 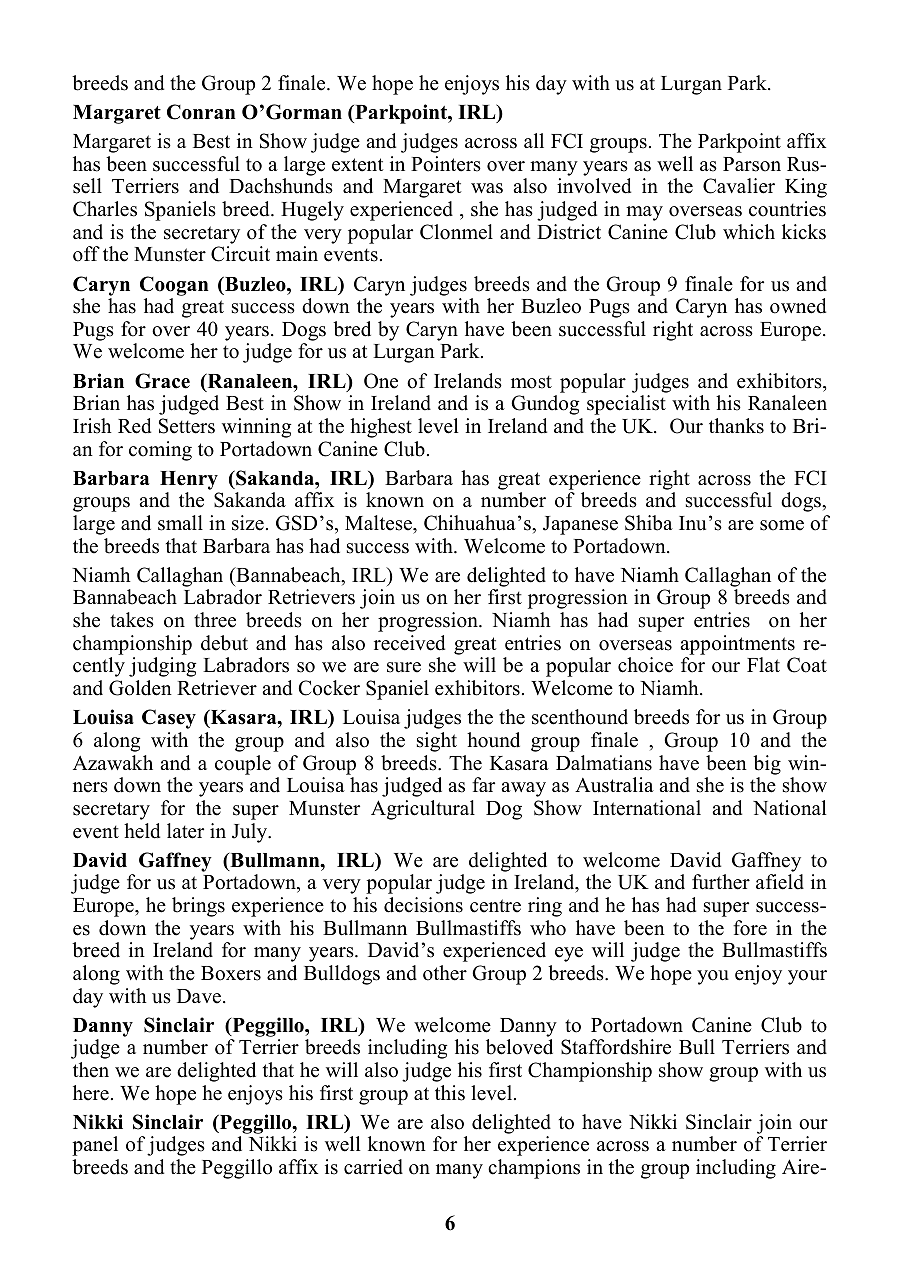 What do you see at coordinates (381, 428) in the image?
I see `highest` at bounding box center [381, 428].
